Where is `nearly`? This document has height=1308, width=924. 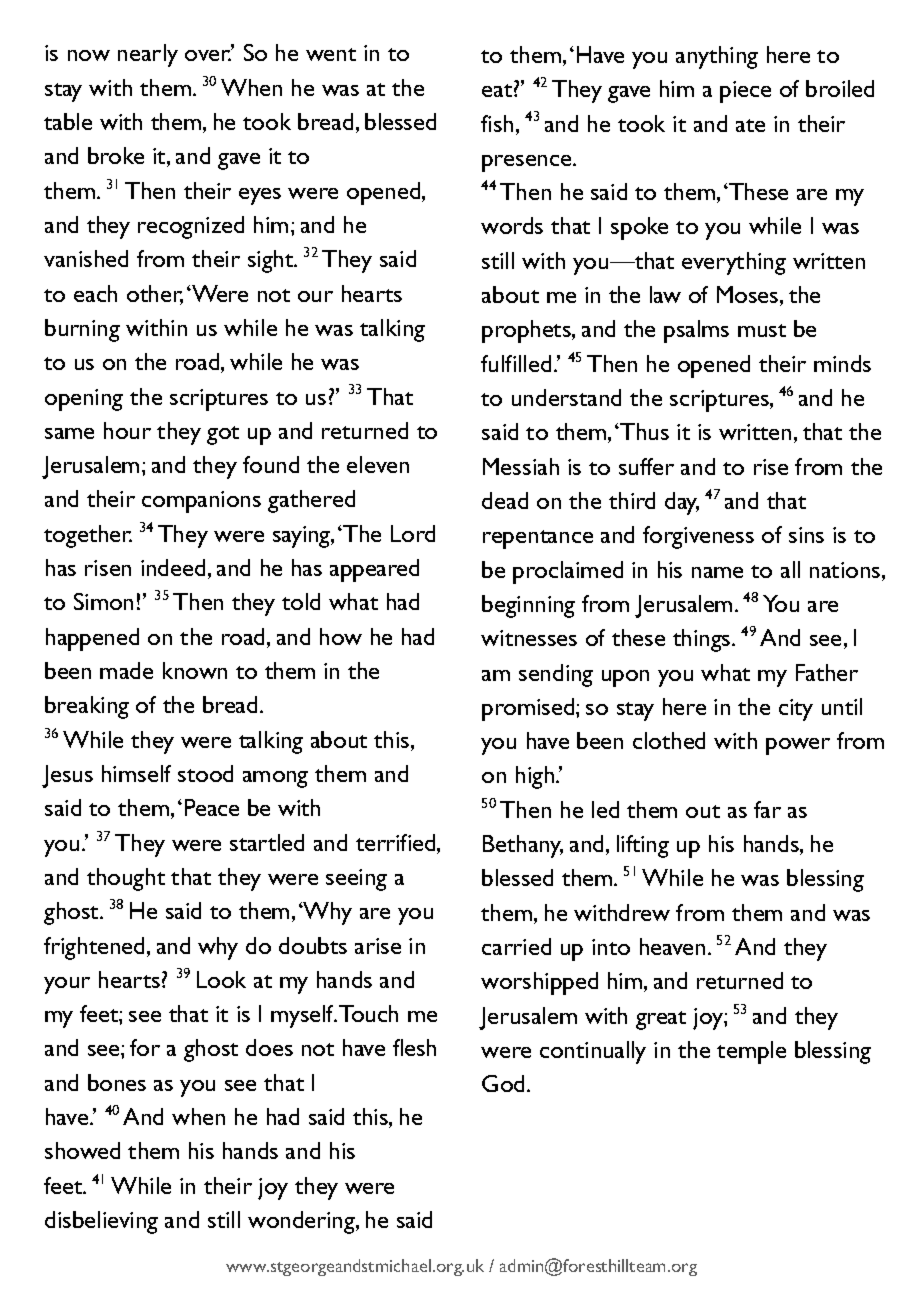 nearly is located at coordinates (148, 55).
